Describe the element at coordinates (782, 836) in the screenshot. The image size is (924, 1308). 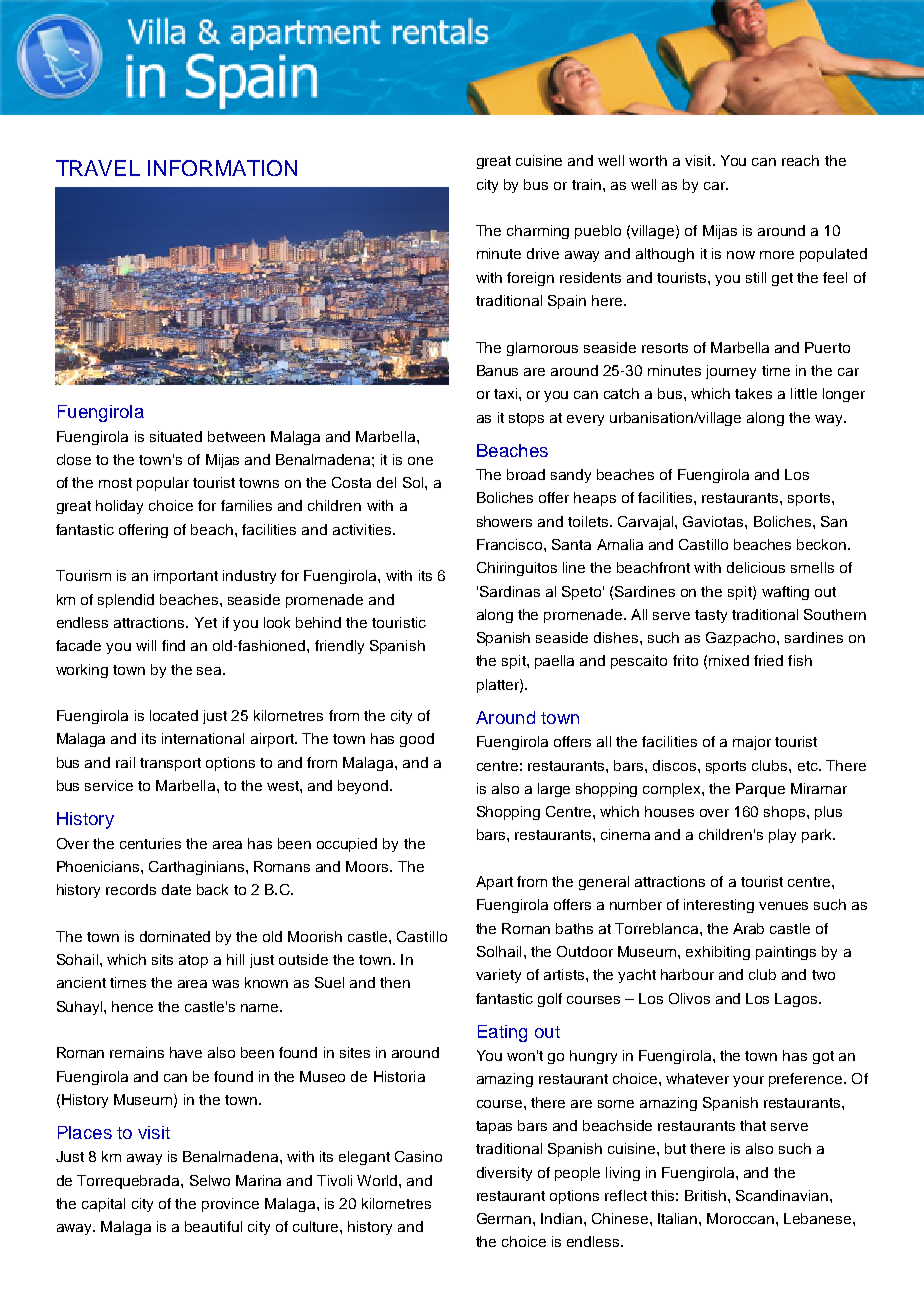
I see `play` at that location.
